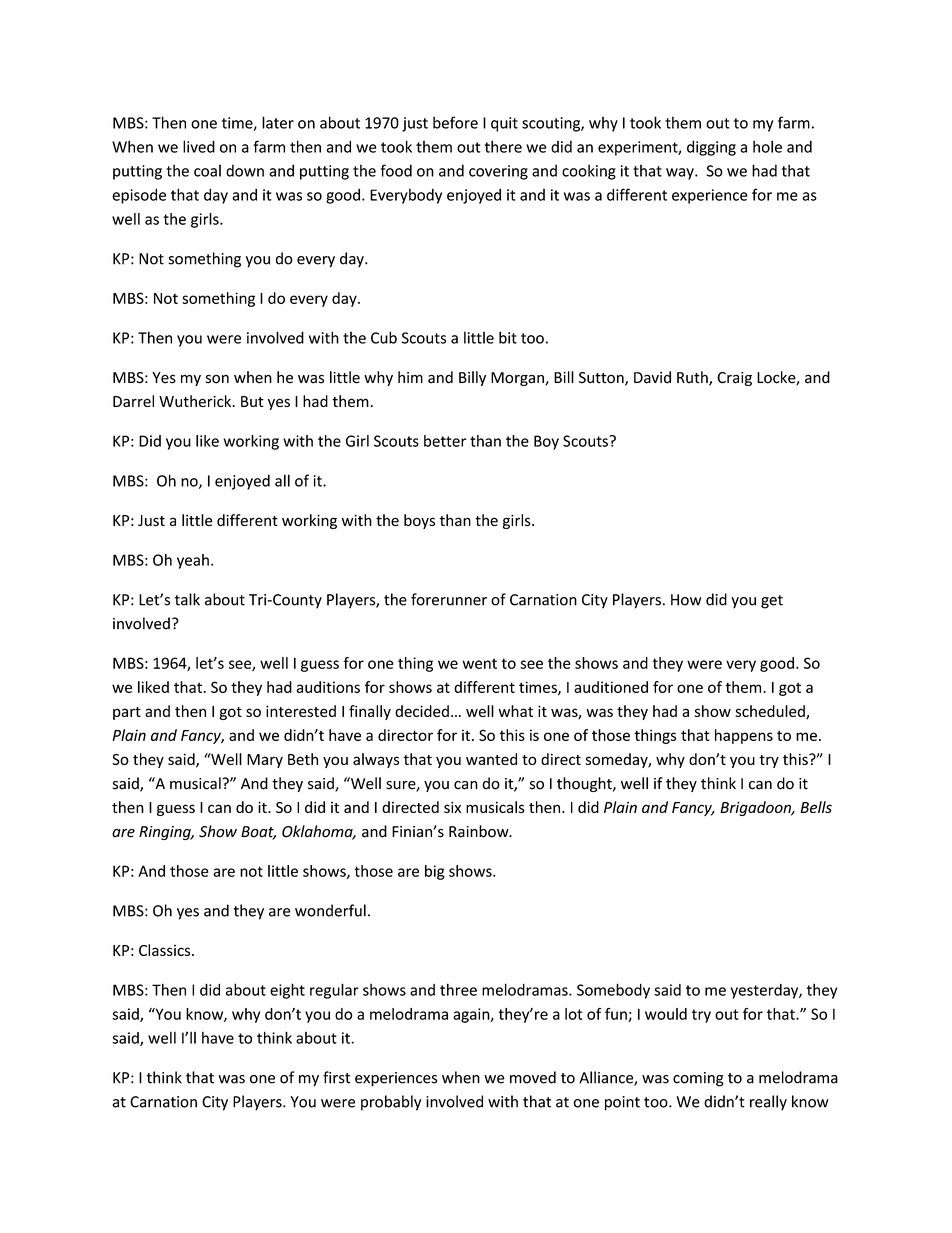  I want to click on get, so click(772, 602).
